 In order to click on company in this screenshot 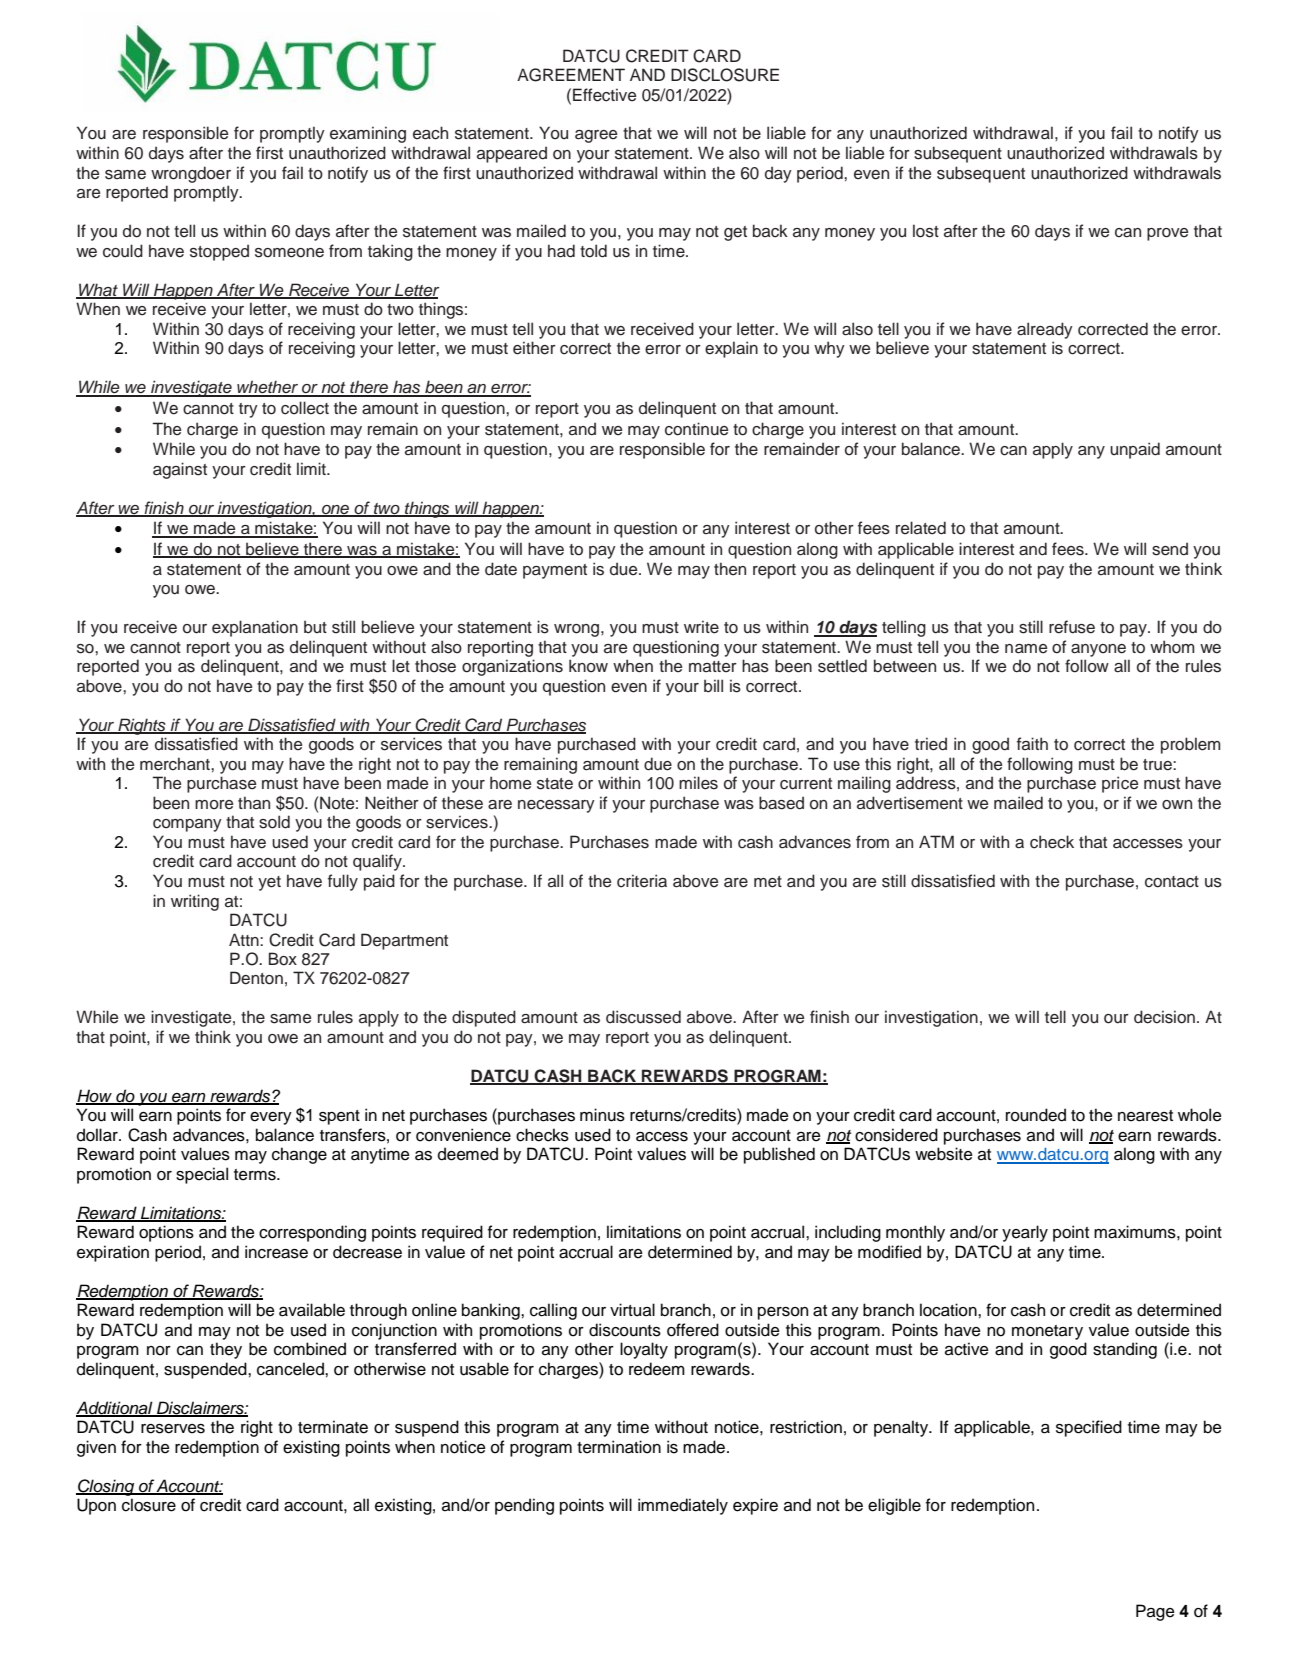, I will do `click(187, 825)`.
